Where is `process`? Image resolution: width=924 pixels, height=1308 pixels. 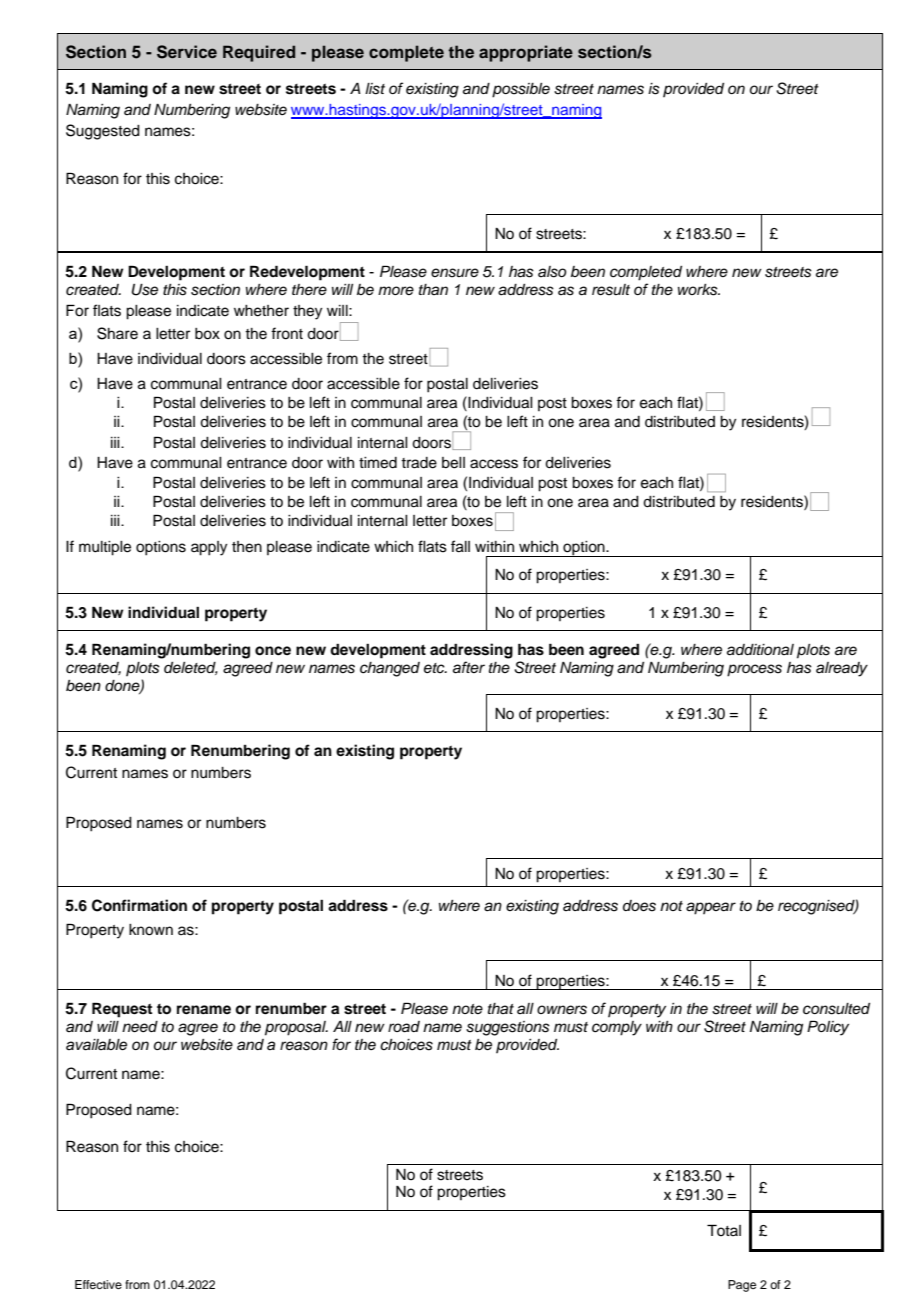
process is located at coordinates (754, 670).
